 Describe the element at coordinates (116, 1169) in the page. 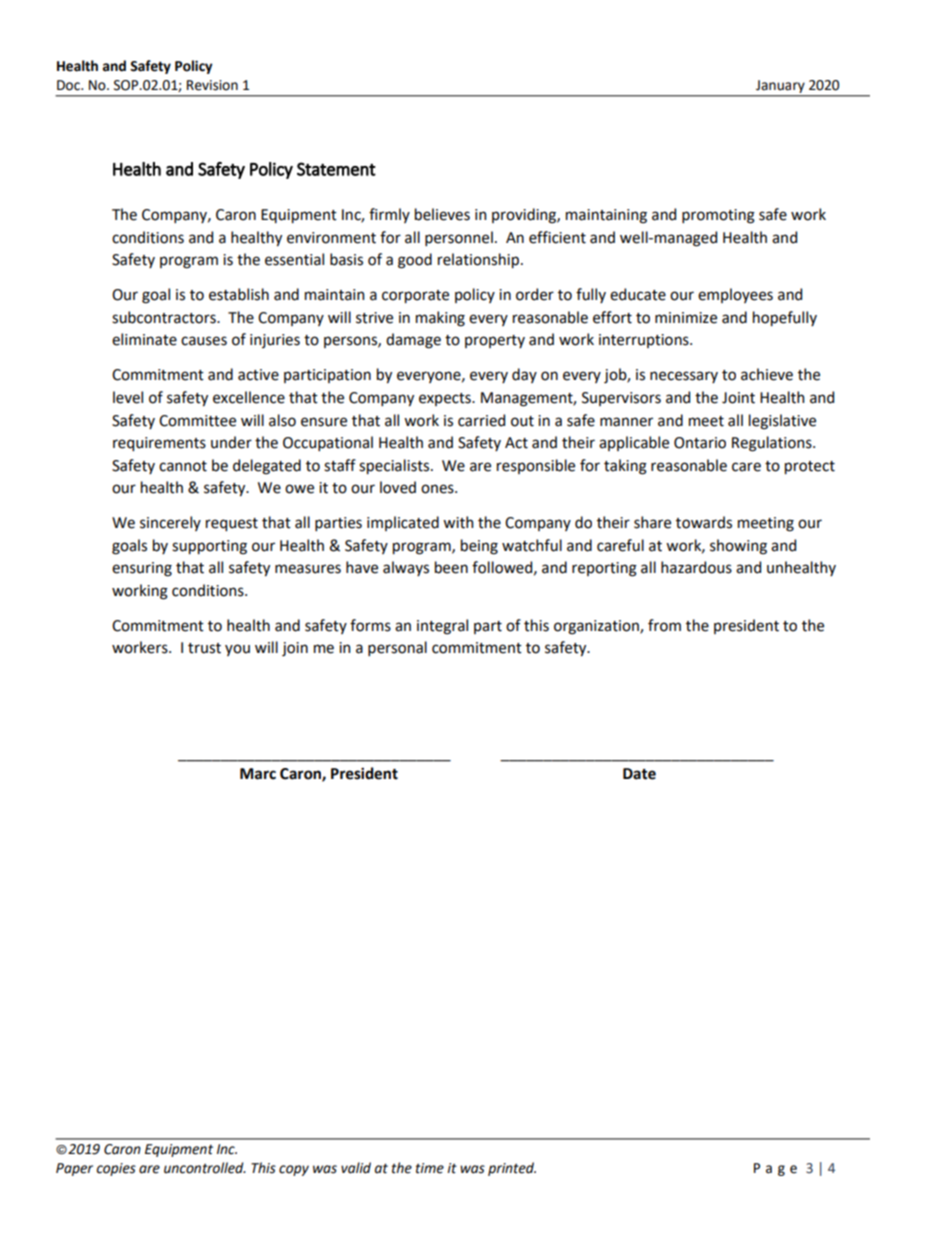

I see `copies` at that location.
